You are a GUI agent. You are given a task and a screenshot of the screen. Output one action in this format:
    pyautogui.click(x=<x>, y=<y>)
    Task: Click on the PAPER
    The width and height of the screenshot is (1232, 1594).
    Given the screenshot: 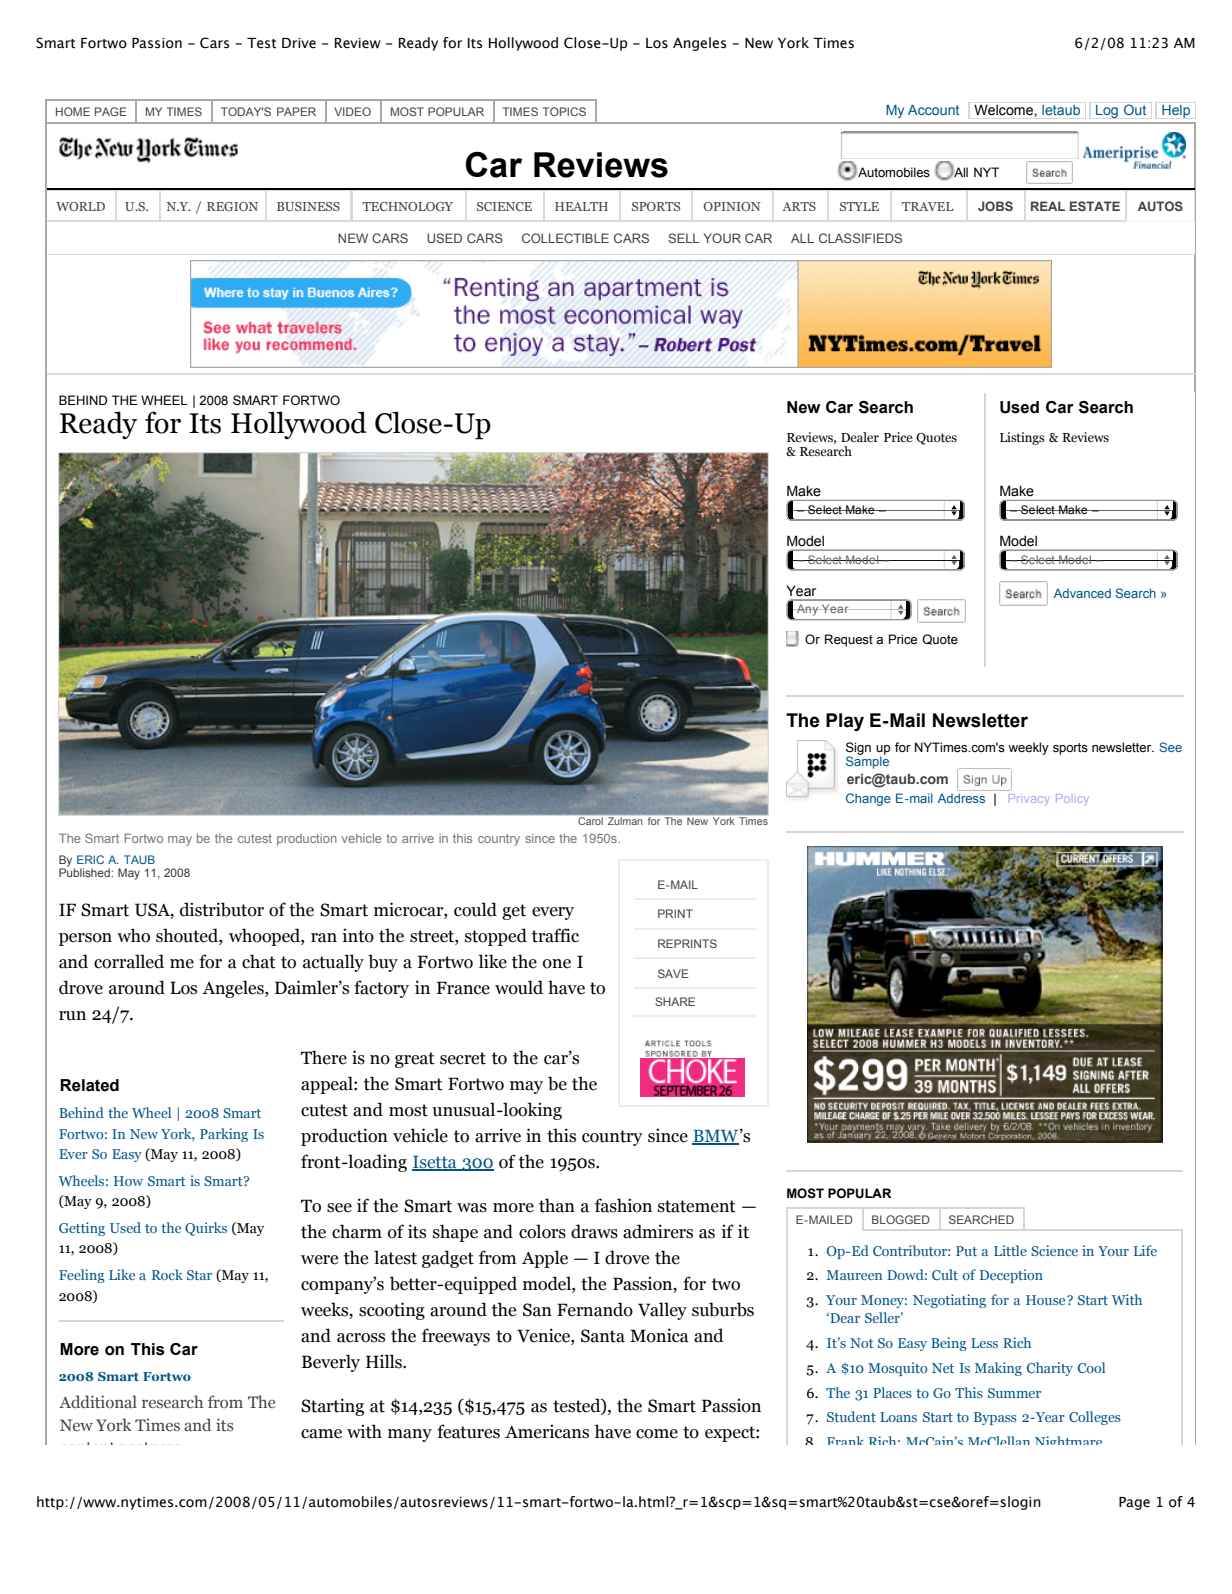 What is the action you would take?
    pyautogui.click(x=296, y=111)
